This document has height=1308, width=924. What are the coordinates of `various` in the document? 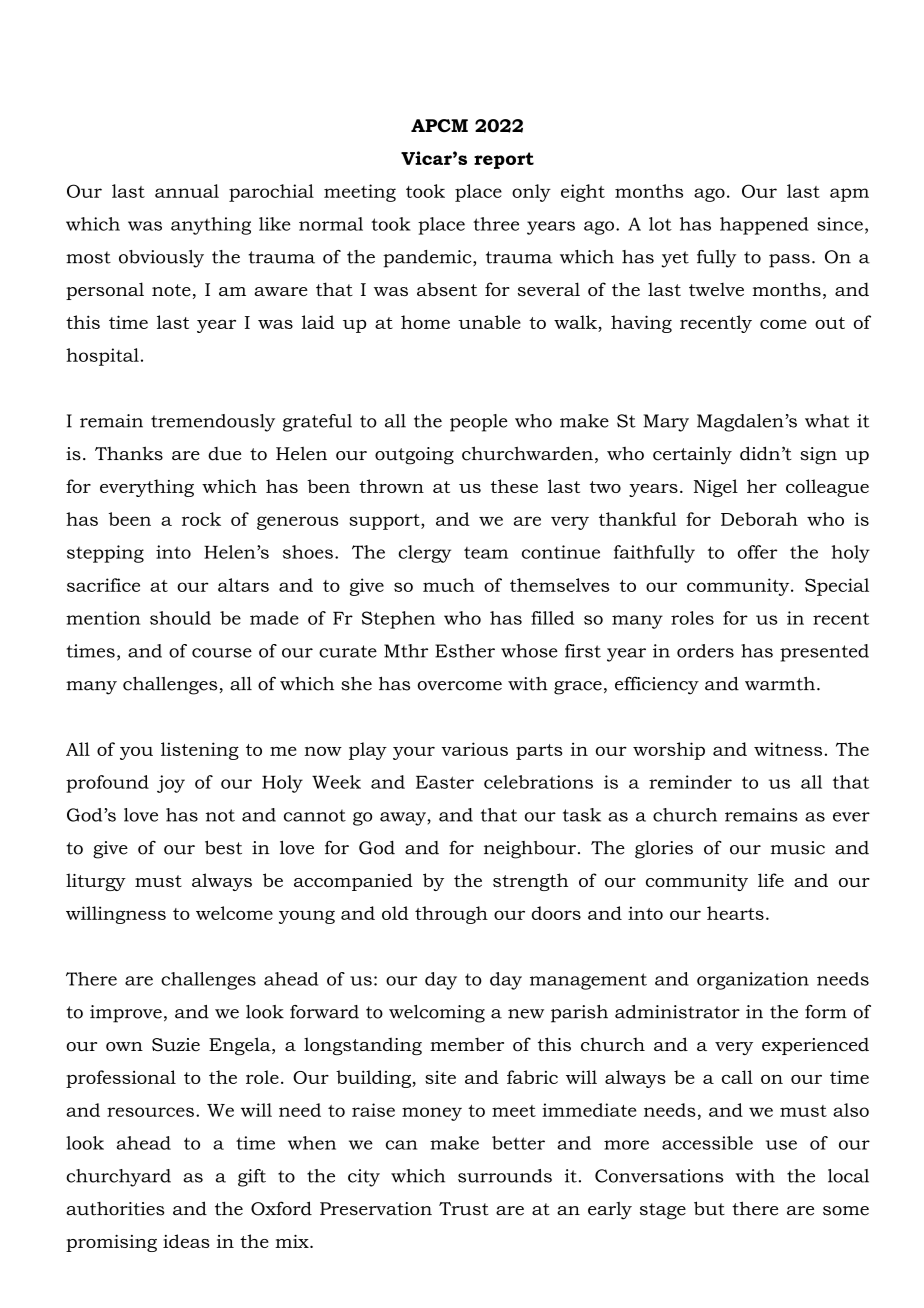 It's located at (475, 749).
